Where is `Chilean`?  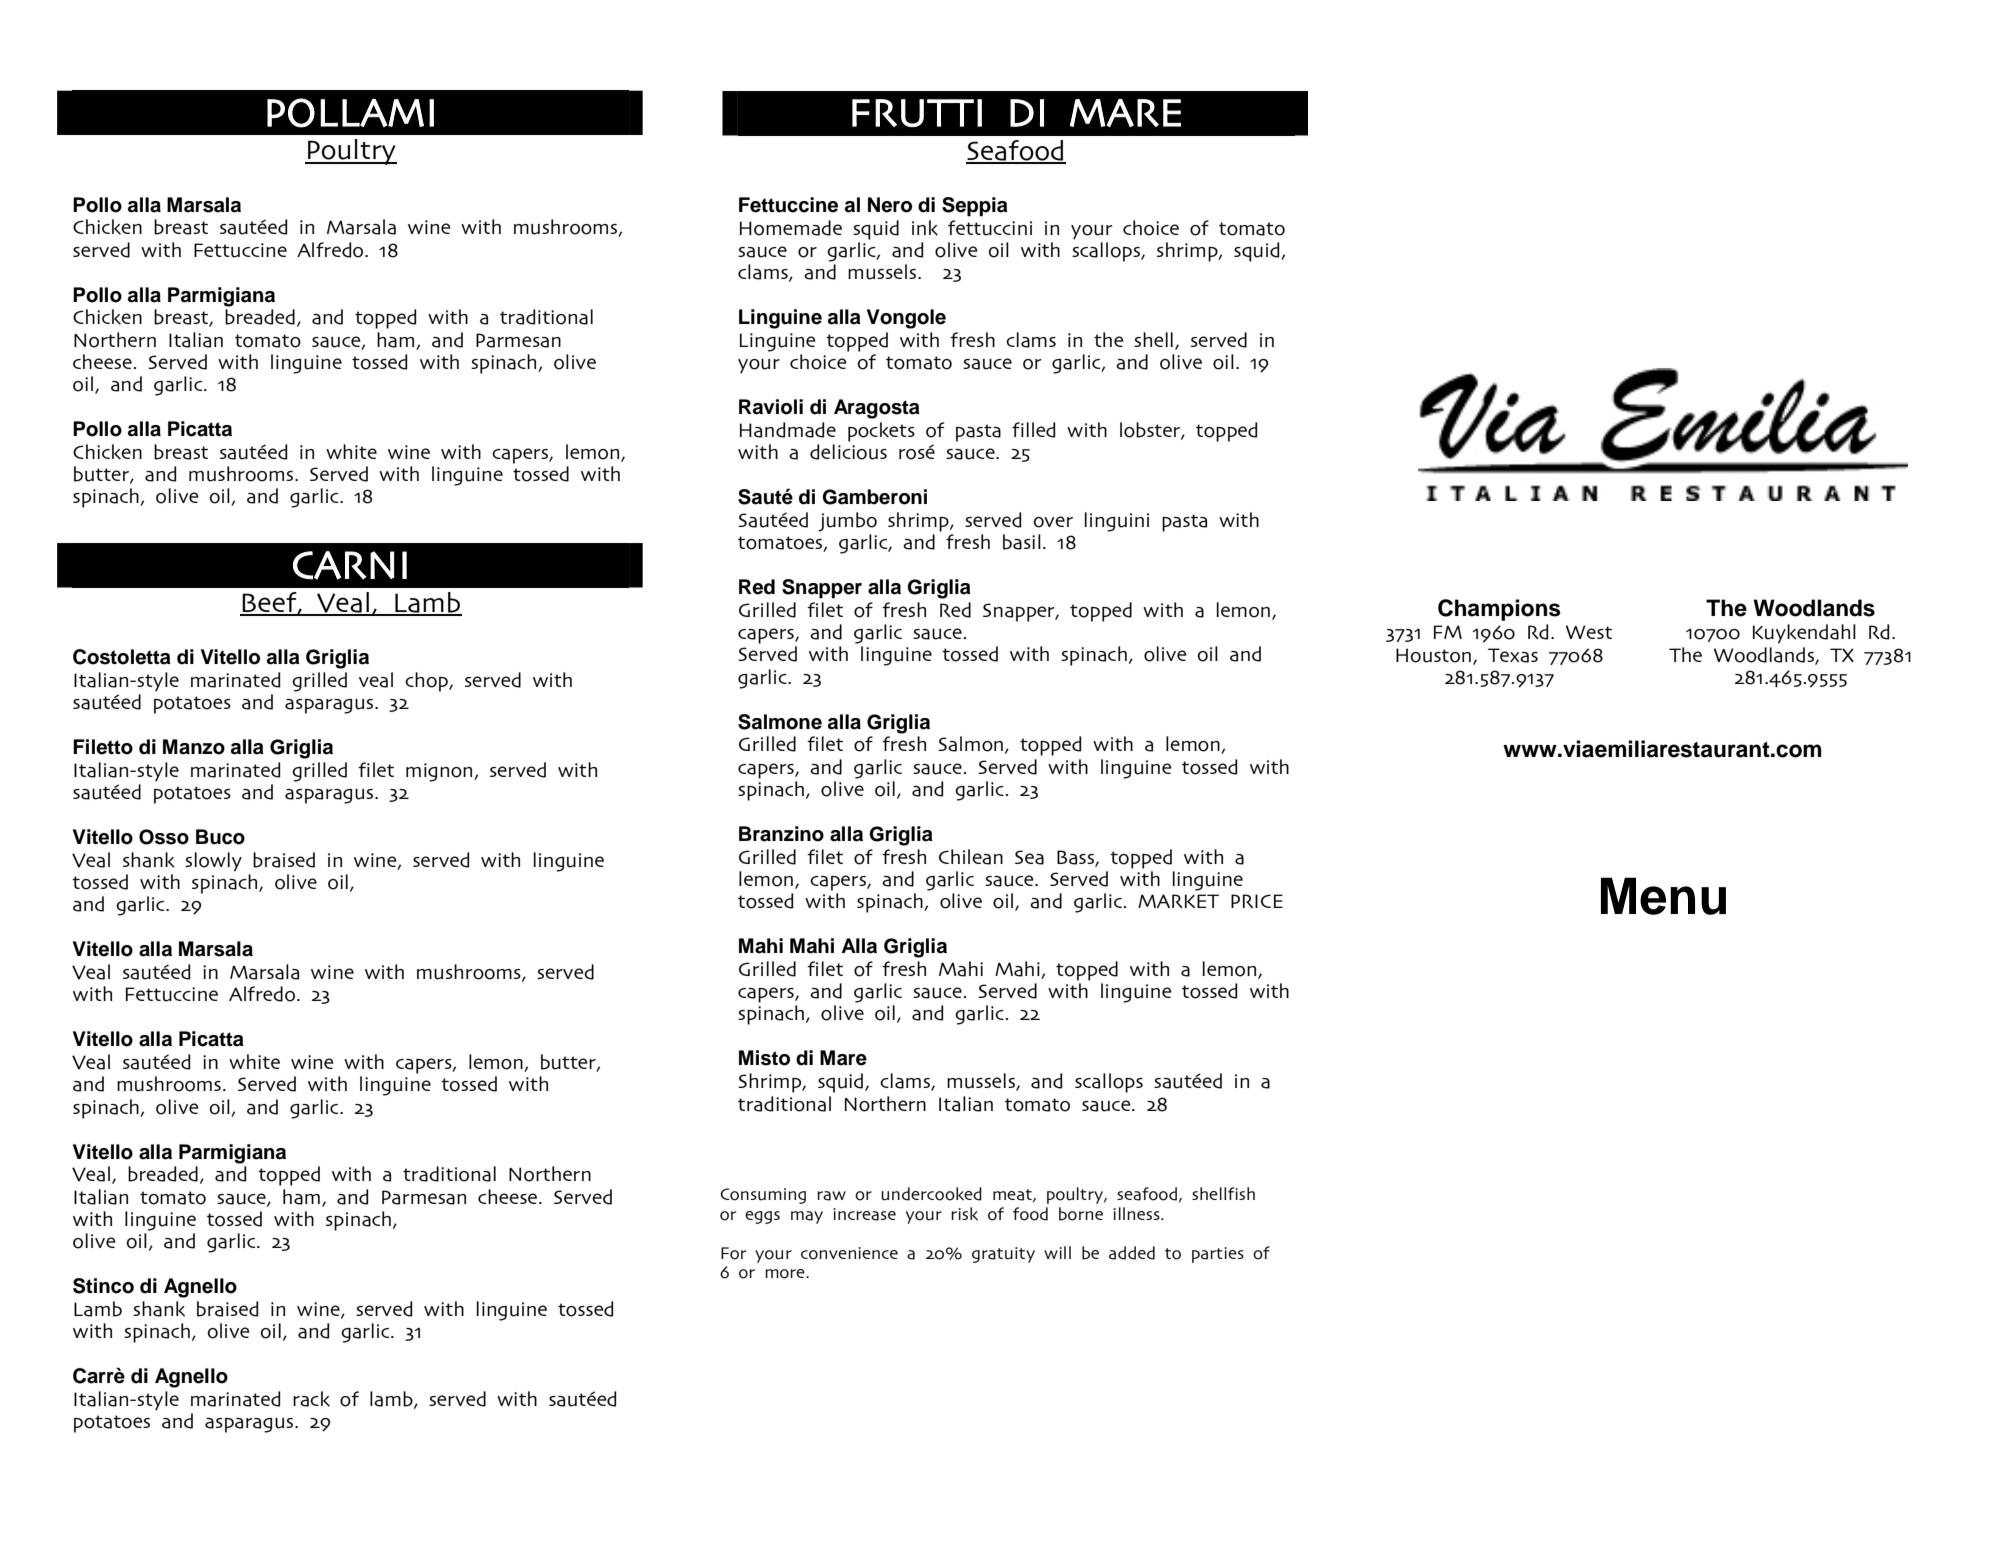 Chilean is located at coordinates (971, 857).
